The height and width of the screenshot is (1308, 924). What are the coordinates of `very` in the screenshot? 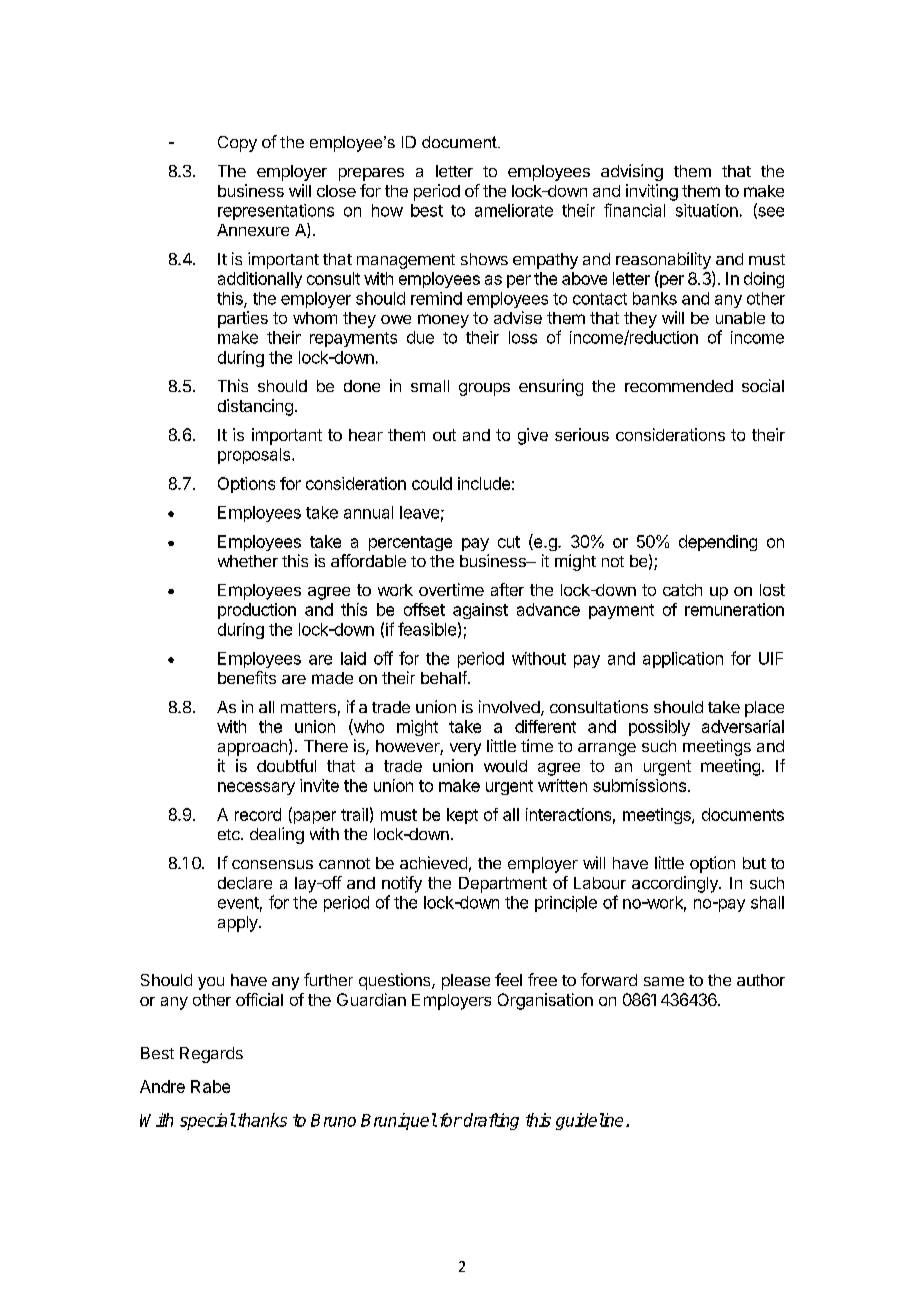 It's located at (465, 749).
